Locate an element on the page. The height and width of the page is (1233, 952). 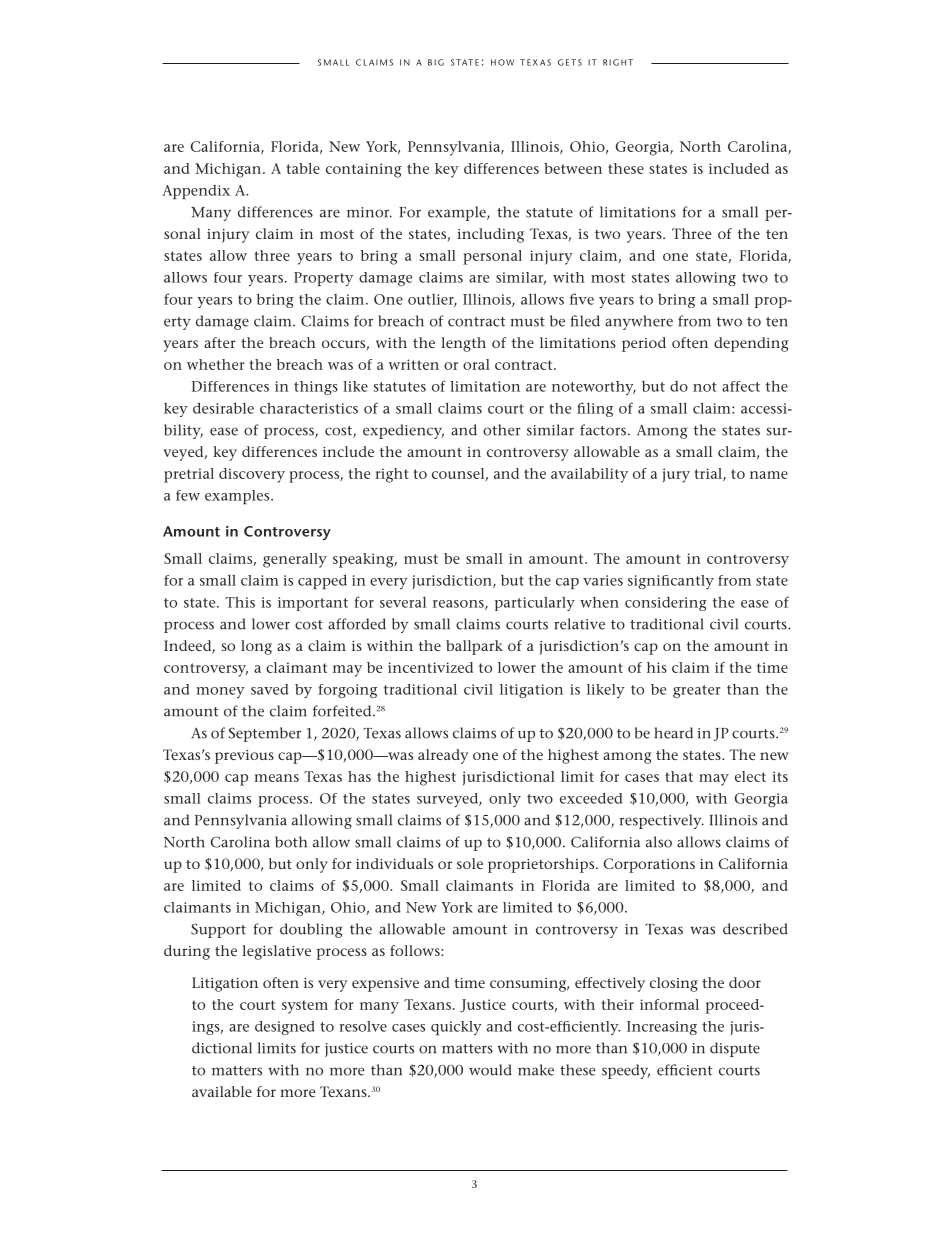
available is located at coordinates (222, 1091).
